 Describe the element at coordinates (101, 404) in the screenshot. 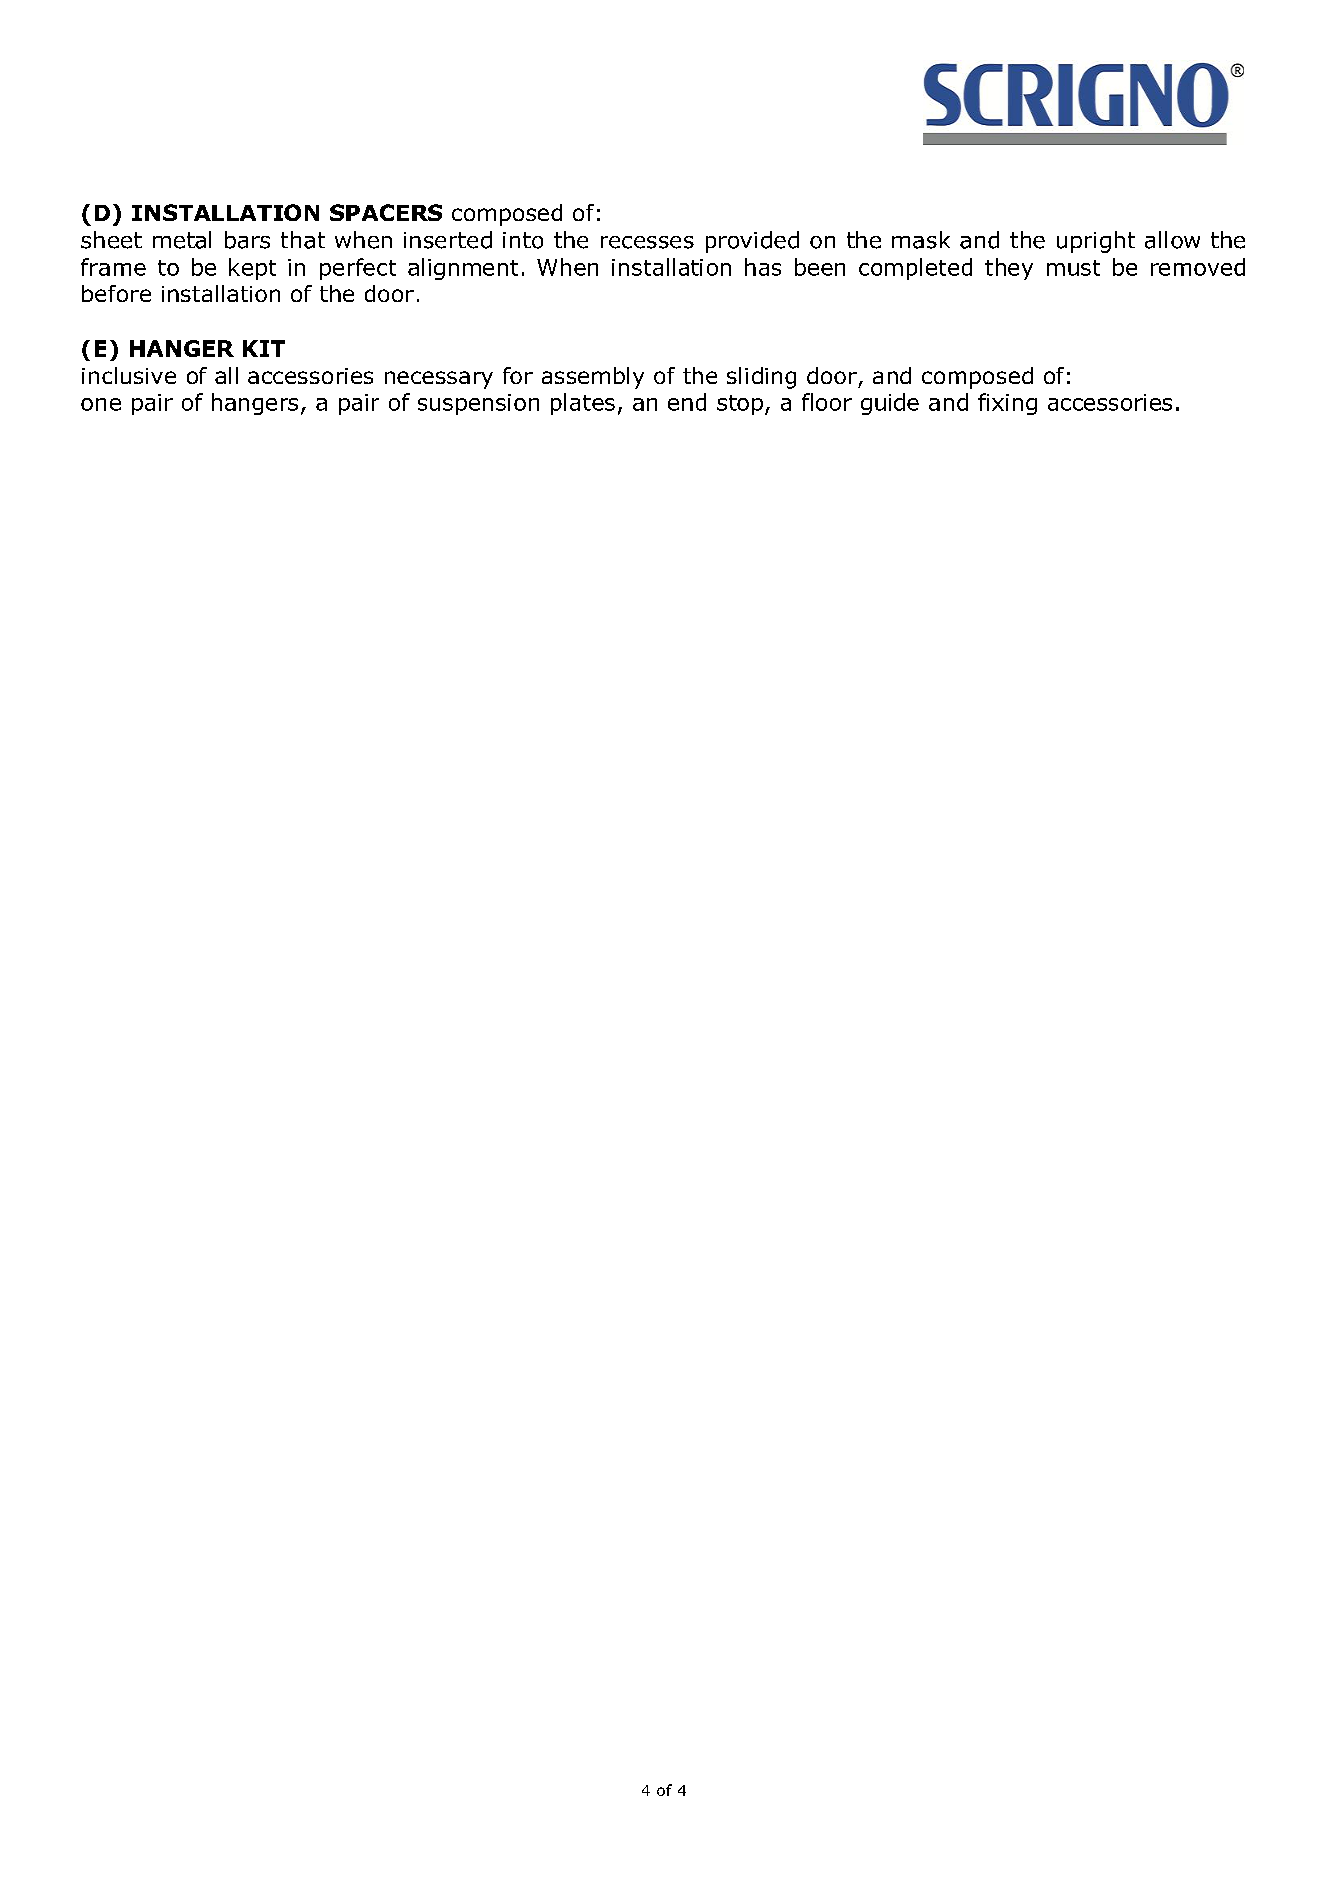

I see `one` at that location.
